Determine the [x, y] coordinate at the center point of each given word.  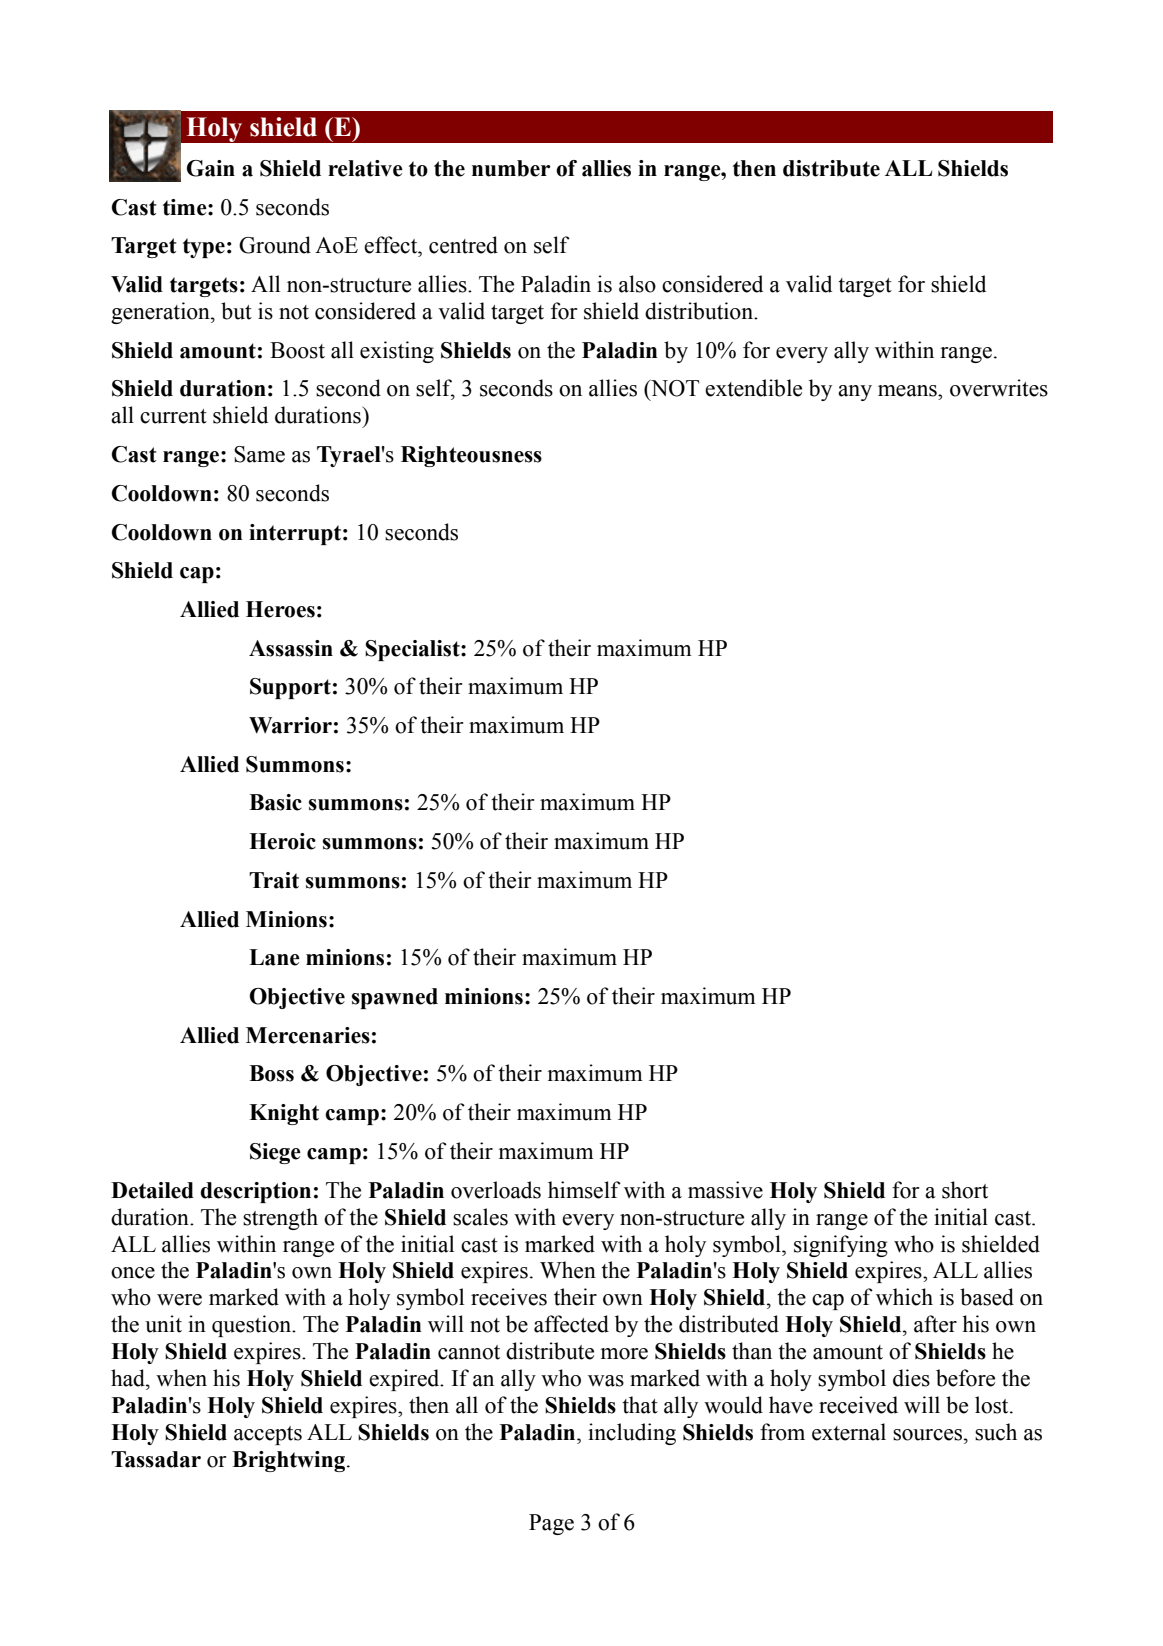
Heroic [282, 841]
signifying [841, 1246]
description [255, 1192]
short [965, 1190]
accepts [268, 1435]
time [186, 207]
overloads [496, 1190]
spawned [395, 998]
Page [551, 1524]
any [855, 393]
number [511, 168]
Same [259, 454]
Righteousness [471, 456]
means [908, 391]
